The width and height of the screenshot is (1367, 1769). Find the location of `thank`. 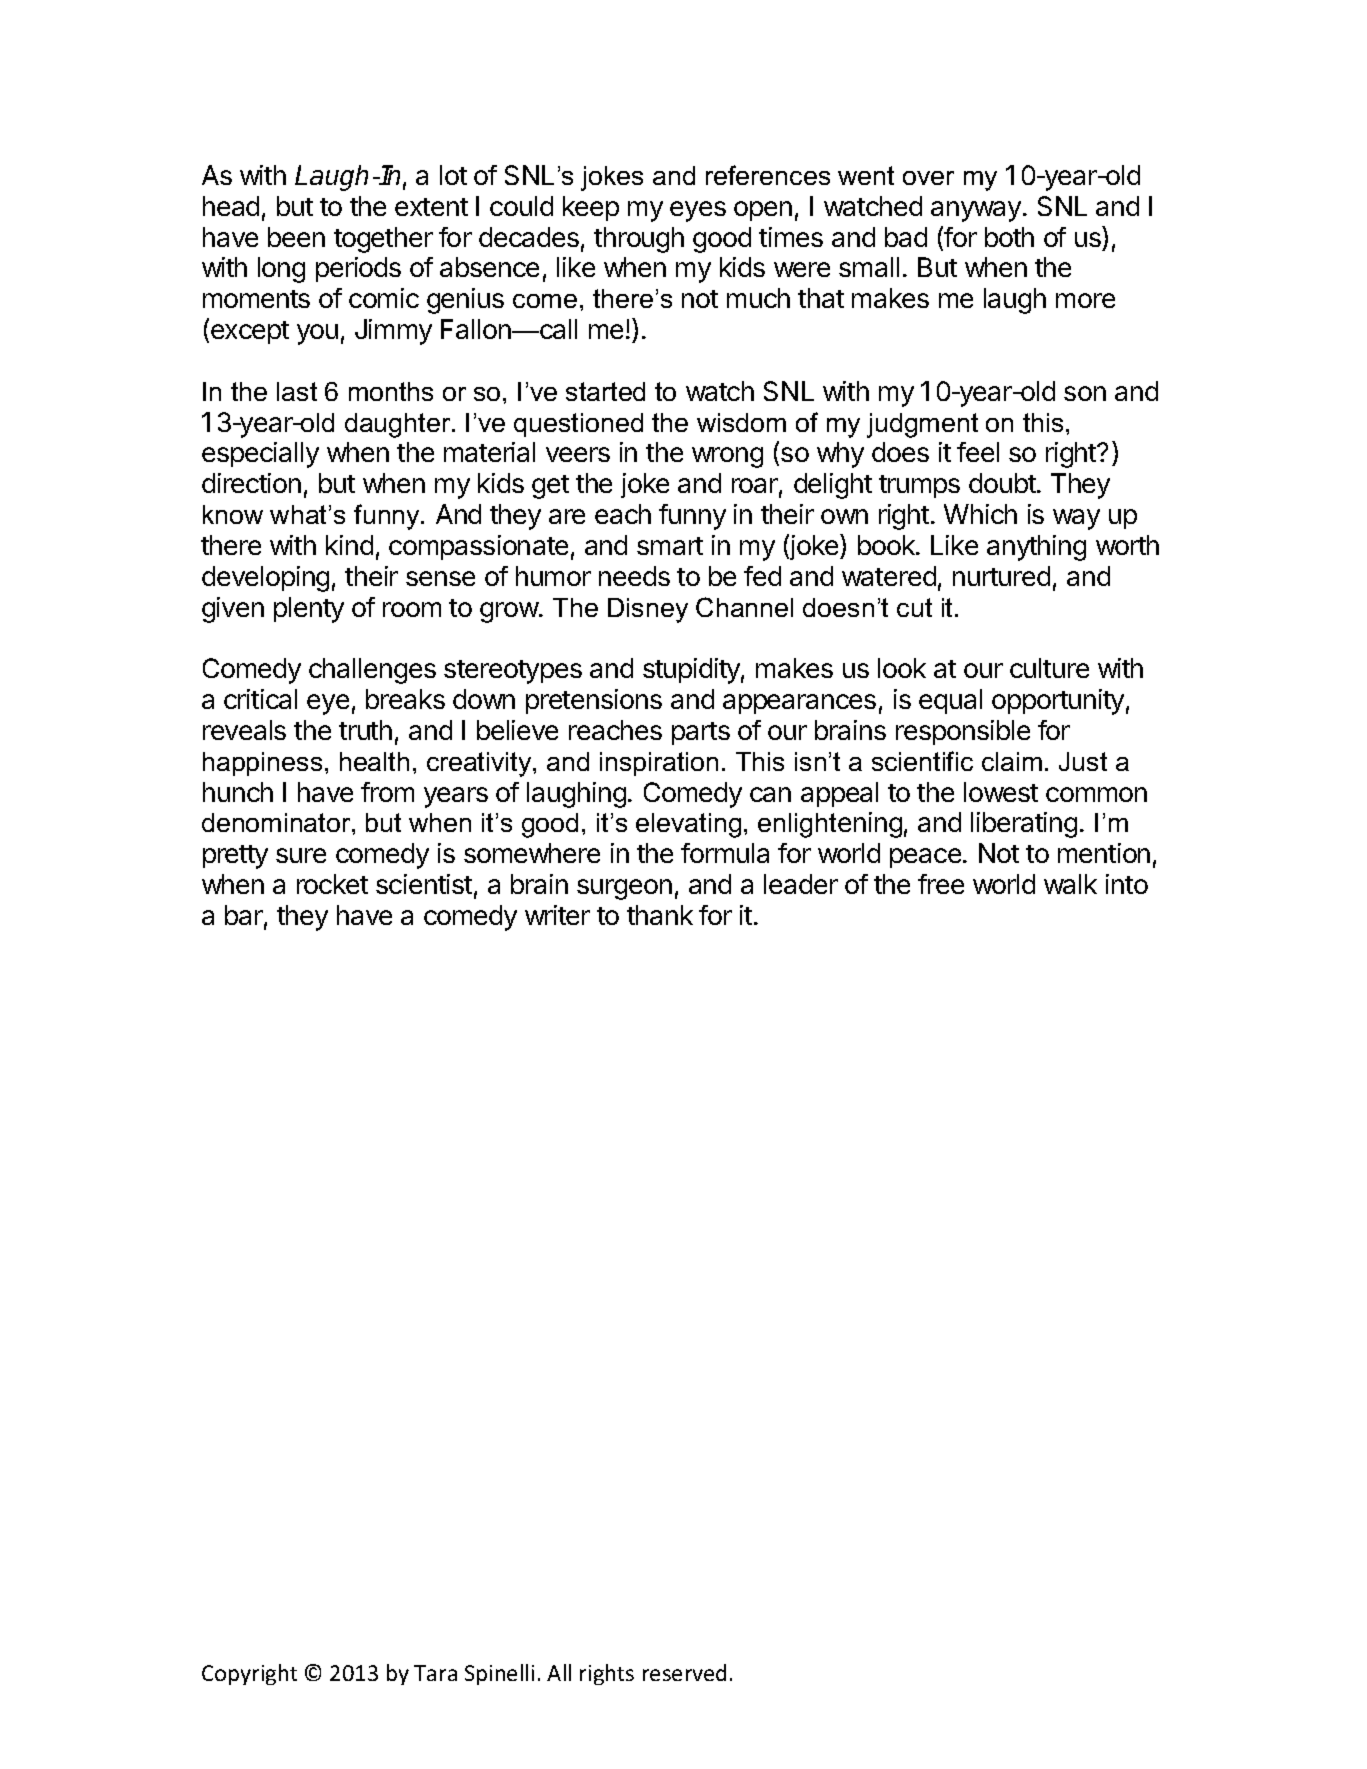

thank is located at coordinates (660, 915).
